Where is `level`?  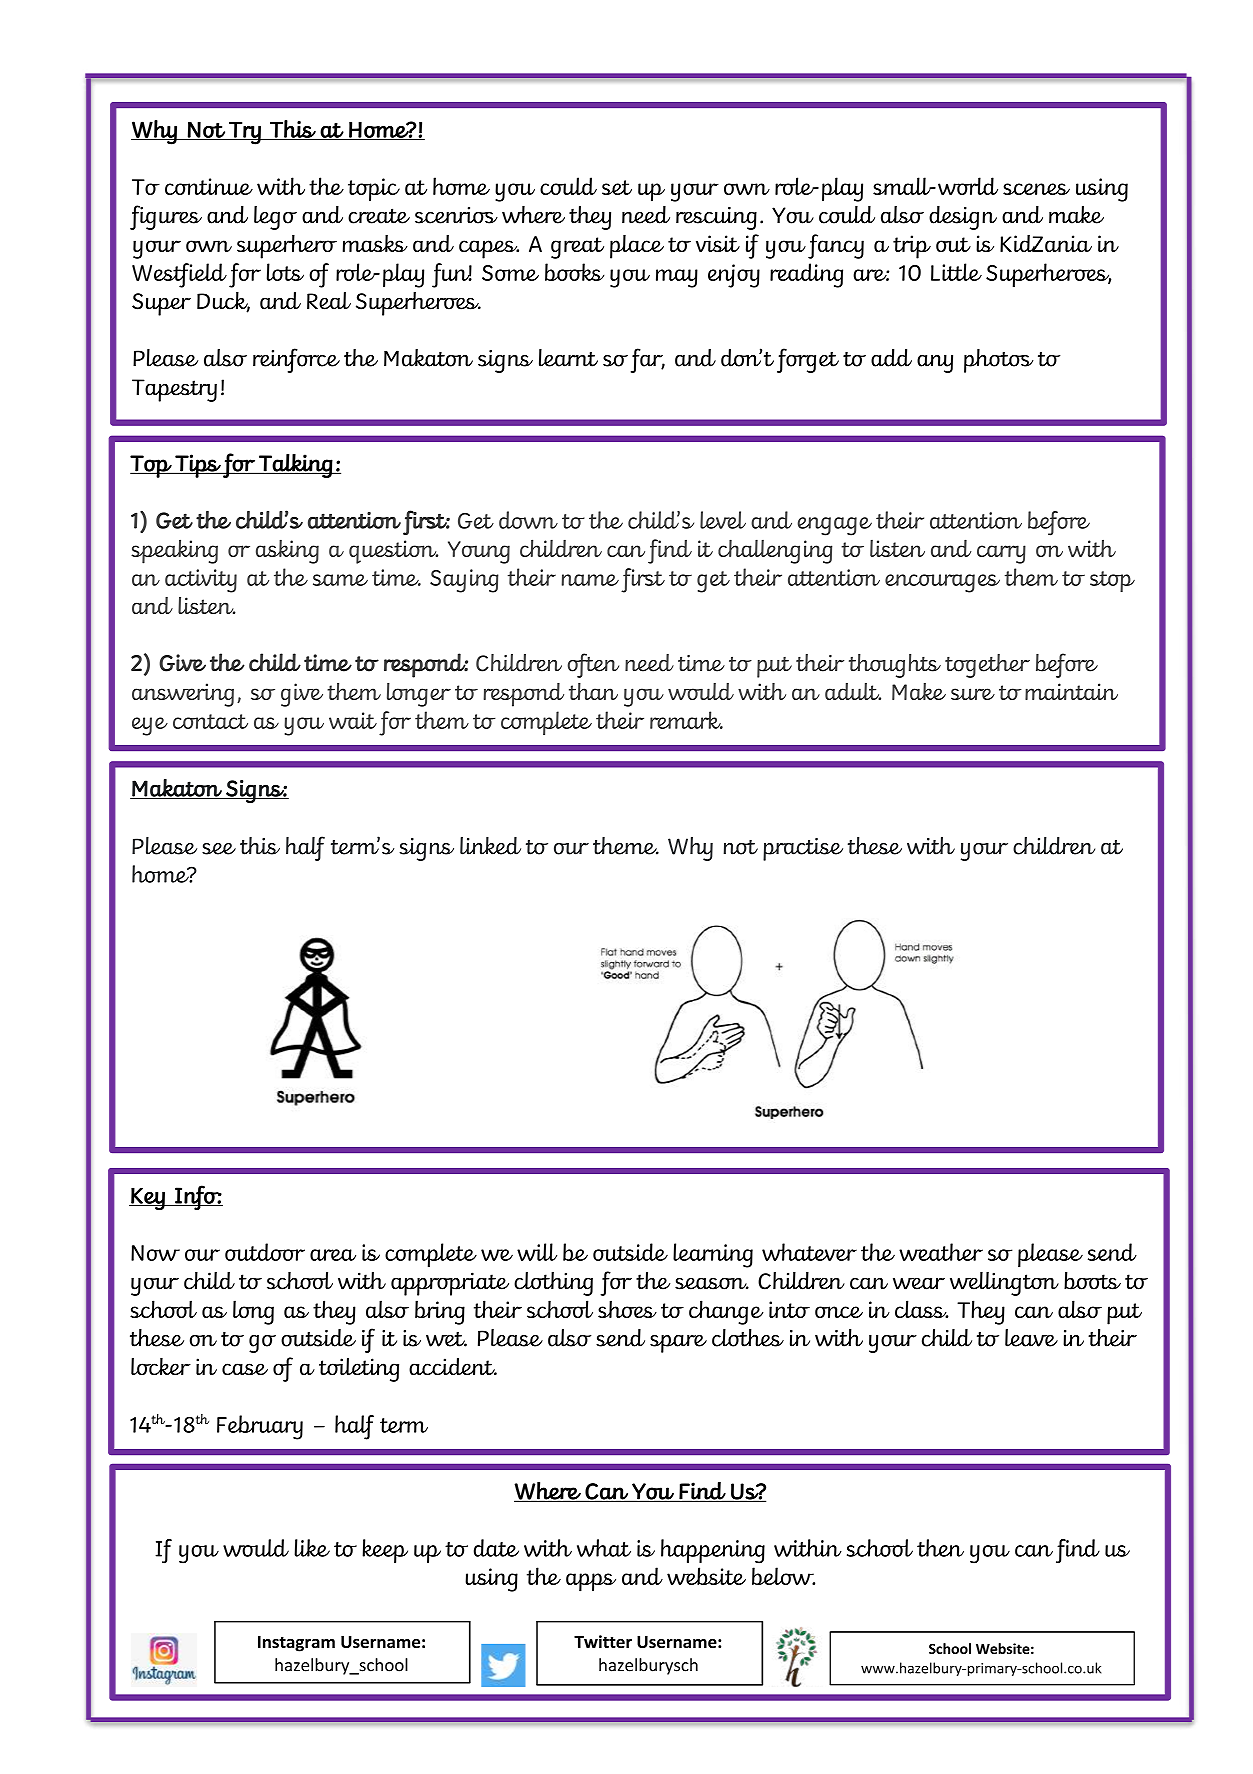 level is located at coordinates (723, 520).
